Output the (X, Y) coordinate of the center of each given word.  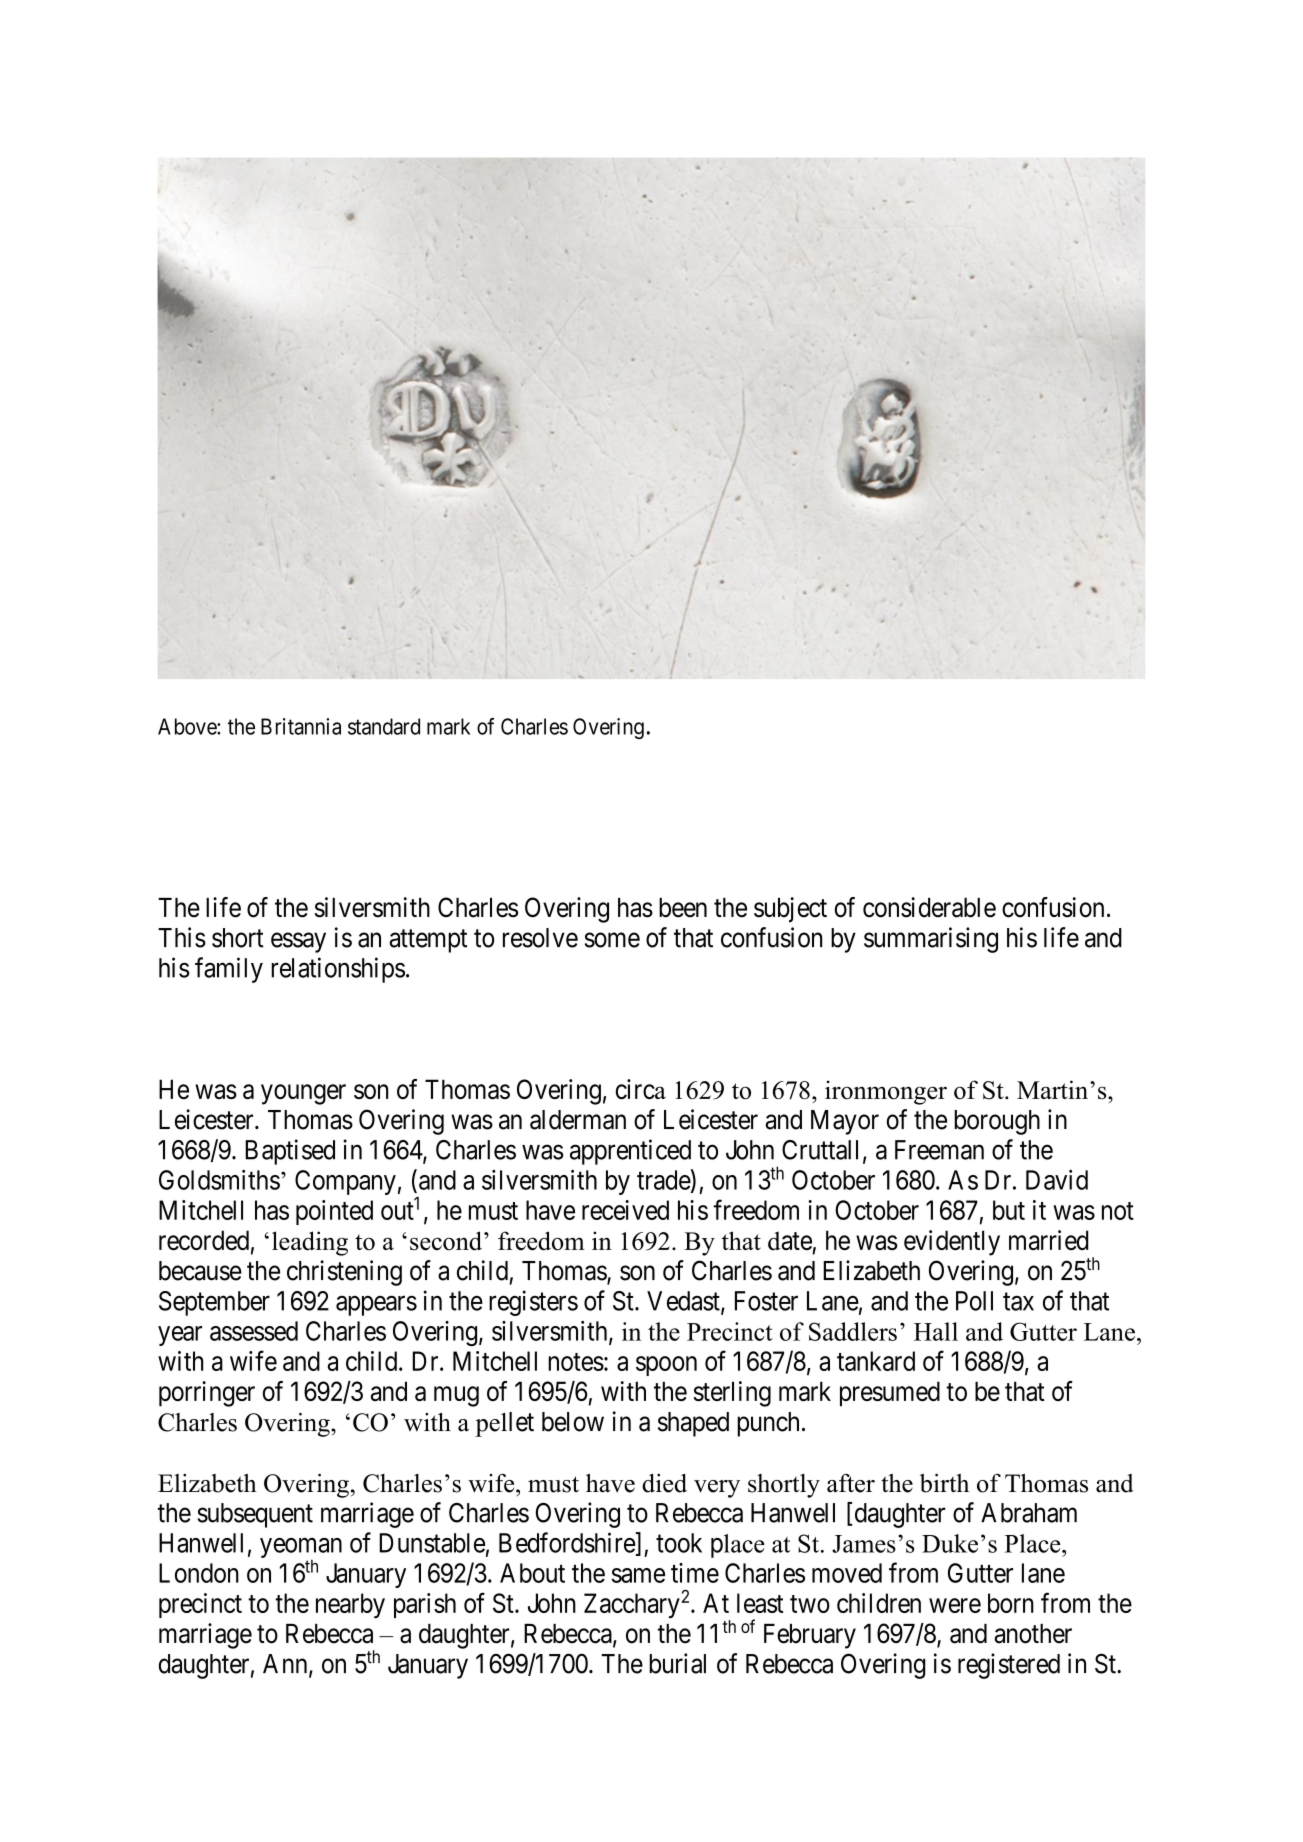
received (625, 1210)
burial (677, 1663)
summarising (931, 940)
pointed (334, 1212)
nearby (350, 1606)
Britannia (301, 726)
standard (384, 726)
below (573, 1422)
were (955, 1605)
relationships (338, 970)
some (612, 940)
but (1009, 1210)
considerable (929, 907)
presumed (890, 1394)
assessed (254, 1331)
